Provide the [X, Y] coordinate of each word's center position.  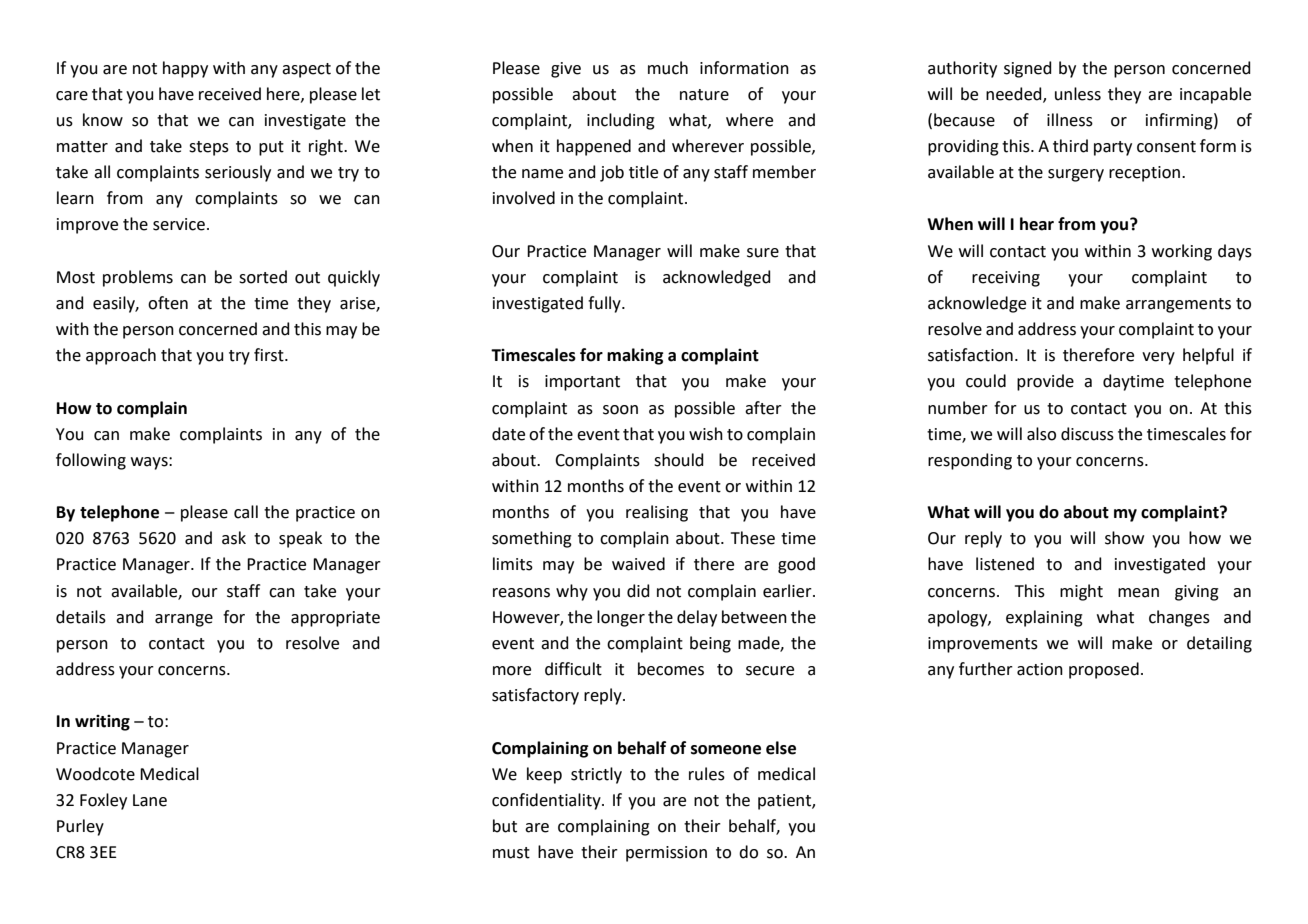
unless [1078, 94]
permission [666, 854]
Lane [150, 800]
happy [185, 69]
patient [785, 802]
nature [704, 95]
